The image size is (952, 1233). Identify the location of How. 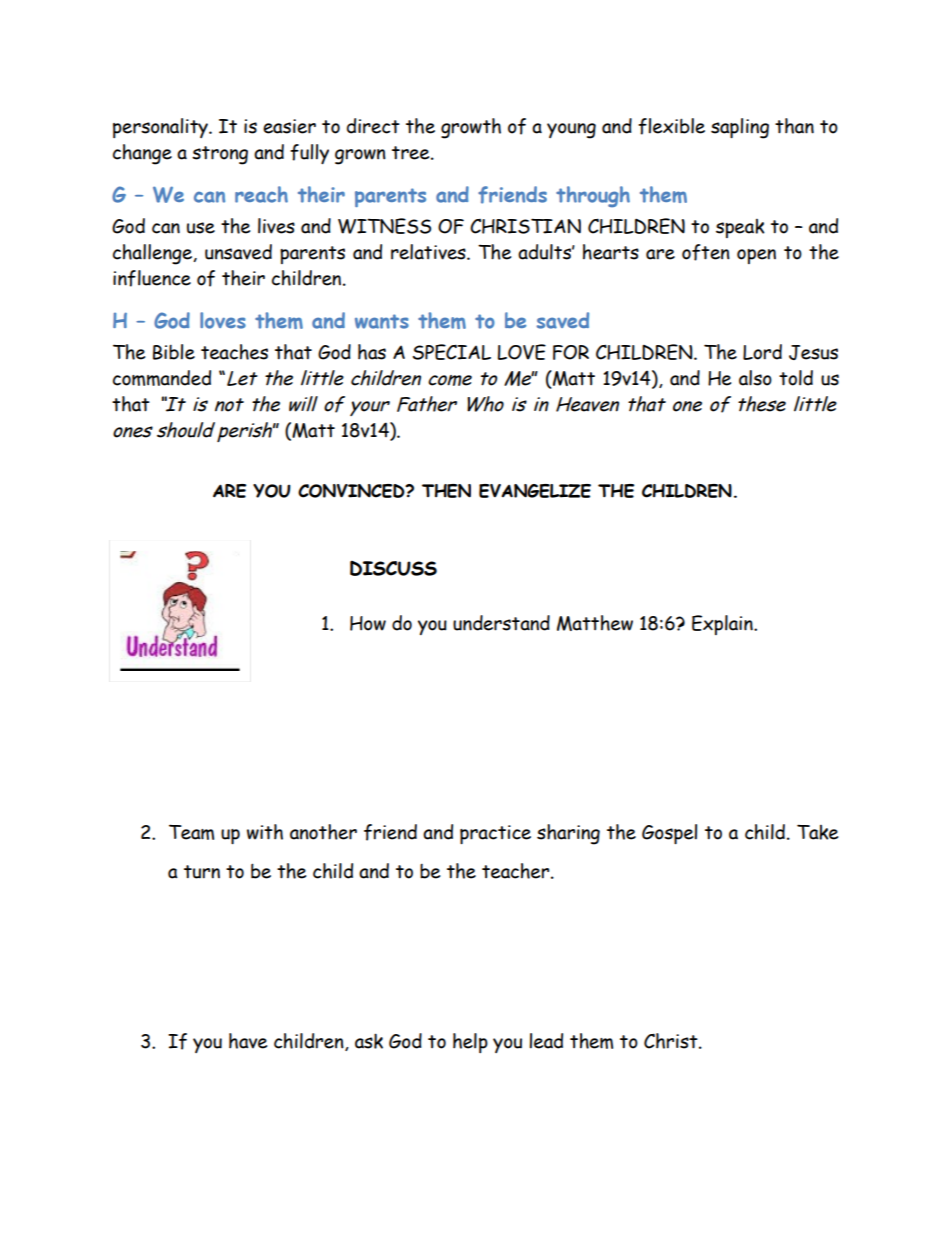
(368, 623).
